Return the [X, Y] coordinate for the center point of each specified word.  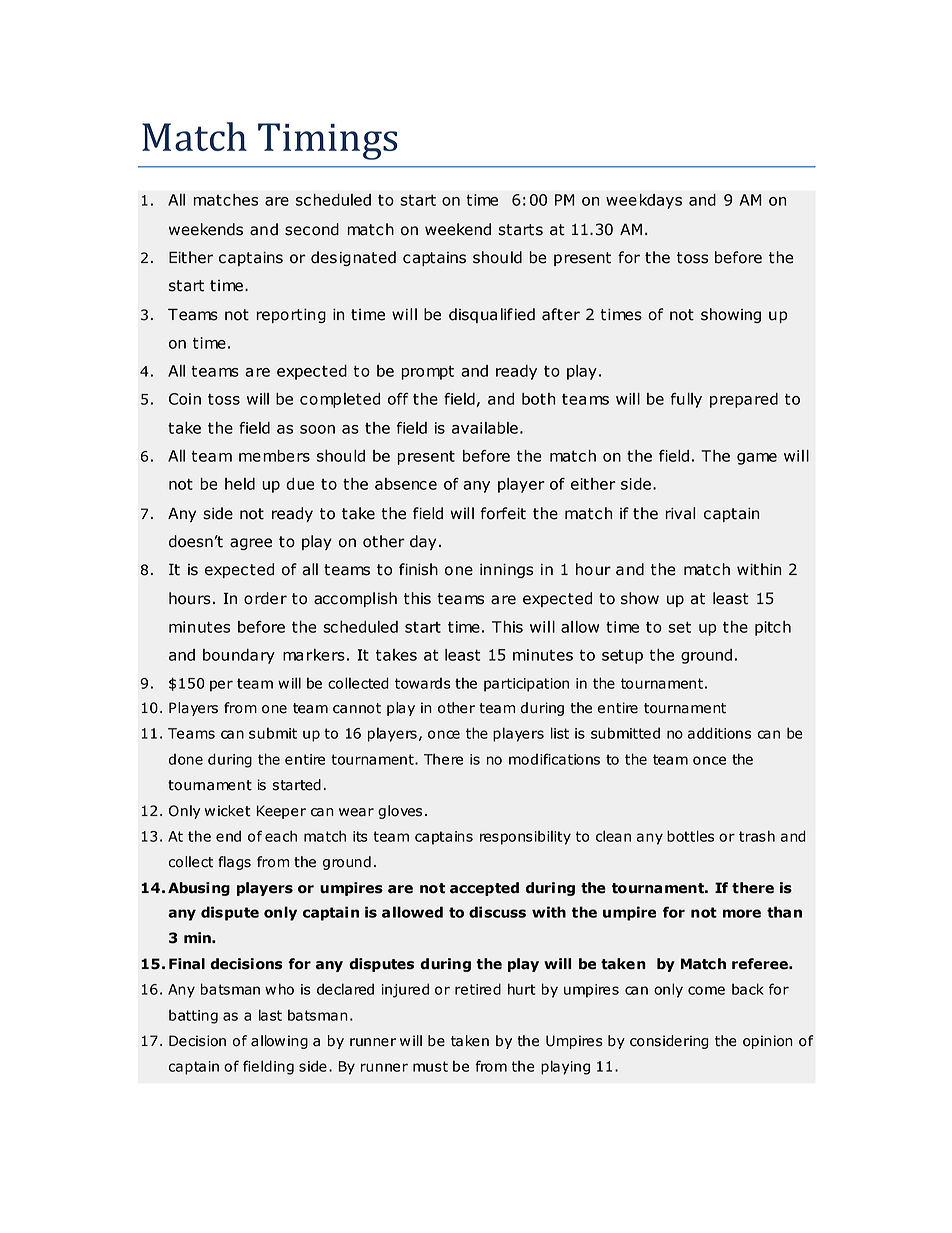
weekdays [644, 201]
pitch [773, 628]
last [270, 1015]
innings [506, 570]
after [561, 314]
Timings [327, 141]
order [265, 598]
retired [478, 989]
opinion [768, 1042]
